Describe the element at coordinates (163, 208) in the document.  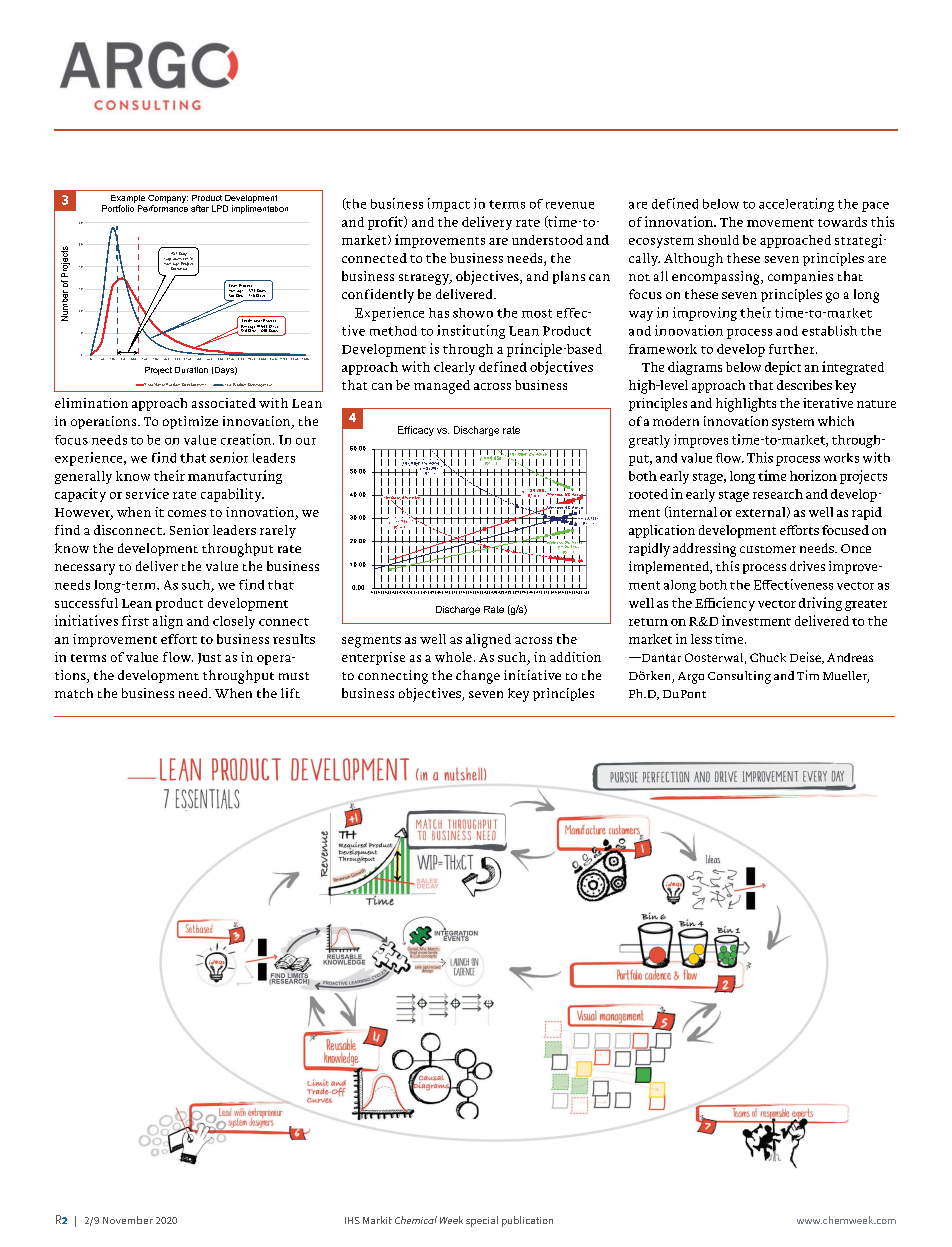
I see `Performance` at that location.
